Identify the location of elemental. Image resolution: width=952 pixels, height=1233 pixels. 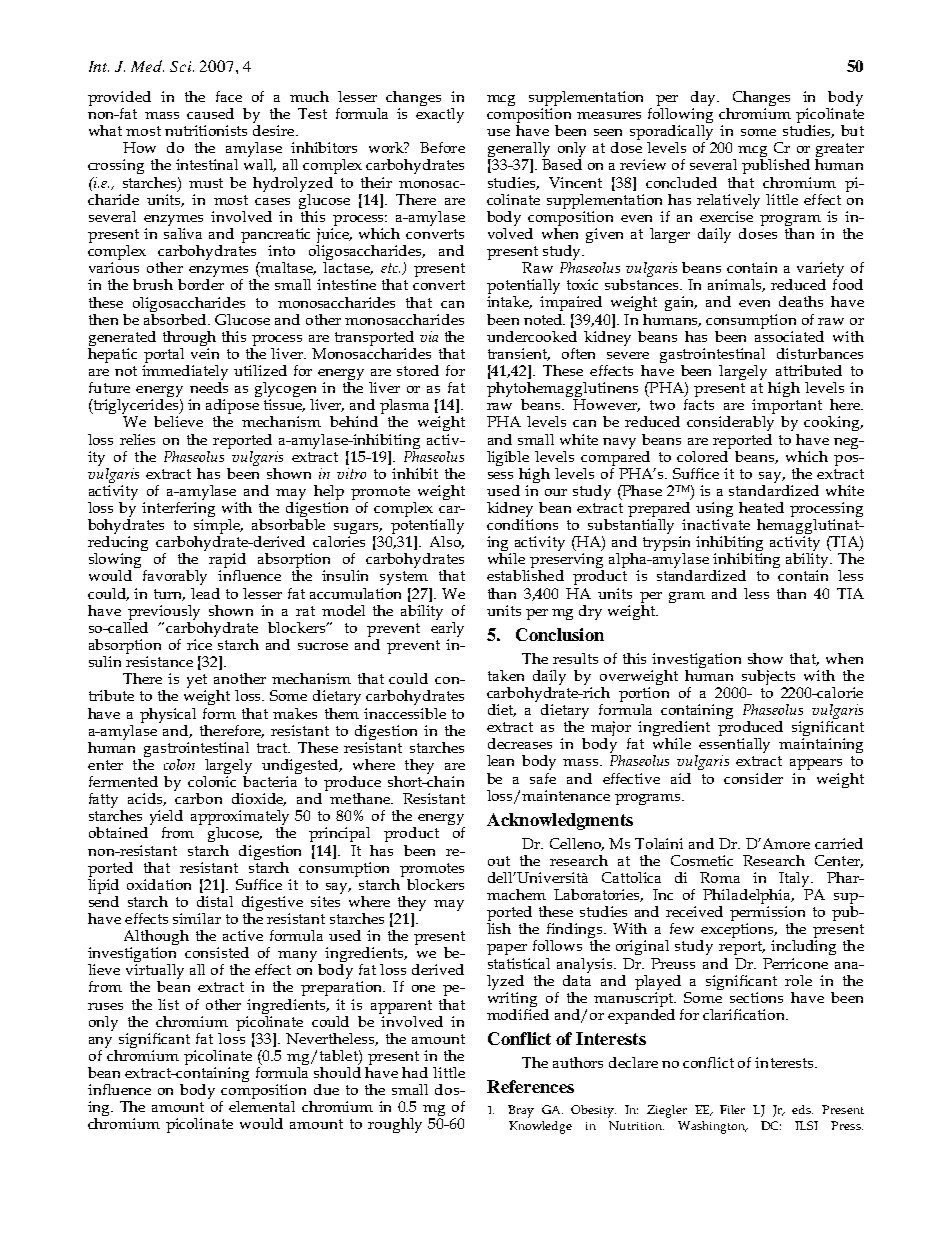
(262, 1106).
